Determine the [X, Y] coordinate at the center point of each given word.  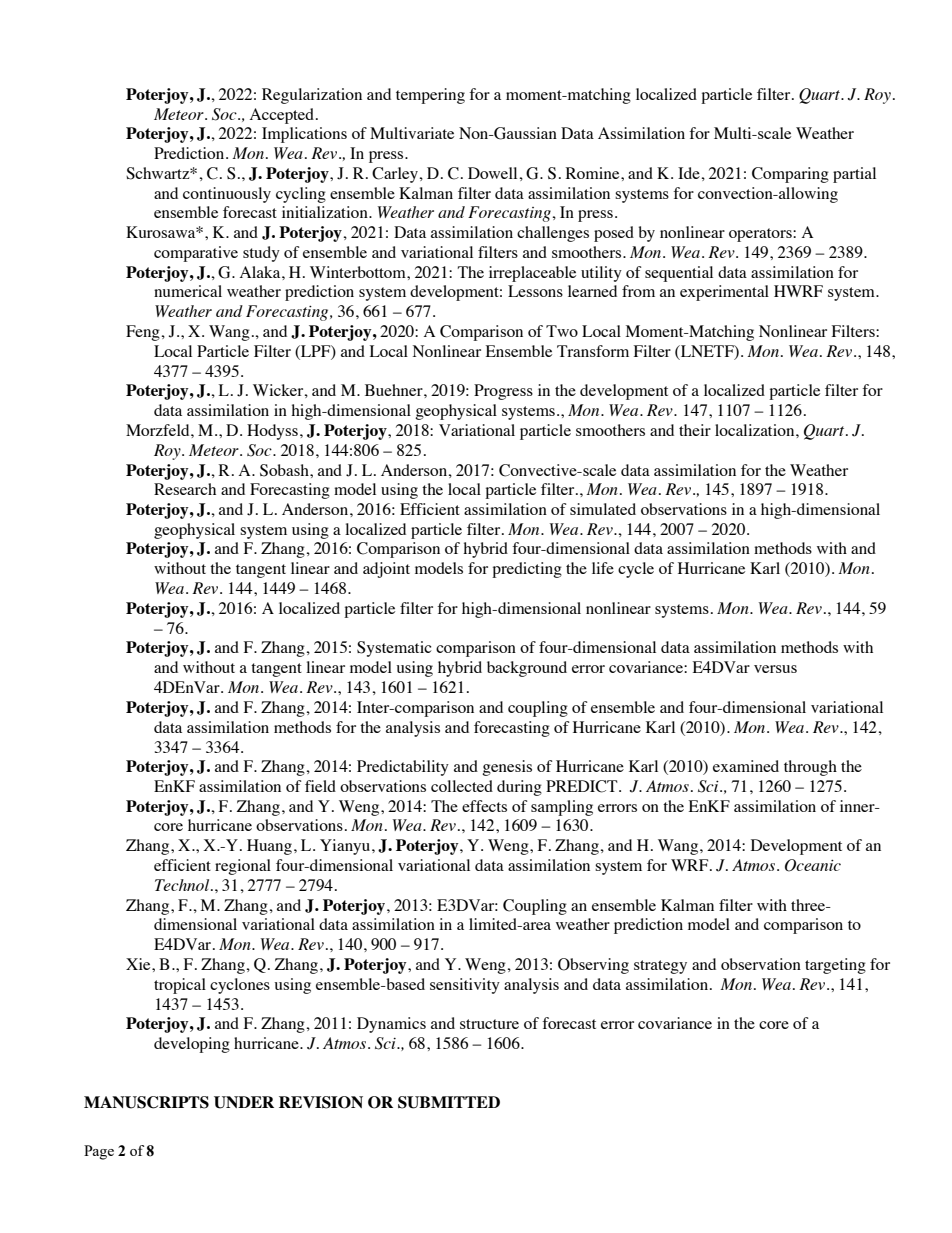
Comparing [790, 175]
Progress [503, 392]
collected [462, 786]
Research [185, 489]
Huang [269, 847]
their [695, 430]
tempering [430, 96]
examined [746, 766]
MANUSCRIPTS [146, 1102]
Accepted [282, 116]
